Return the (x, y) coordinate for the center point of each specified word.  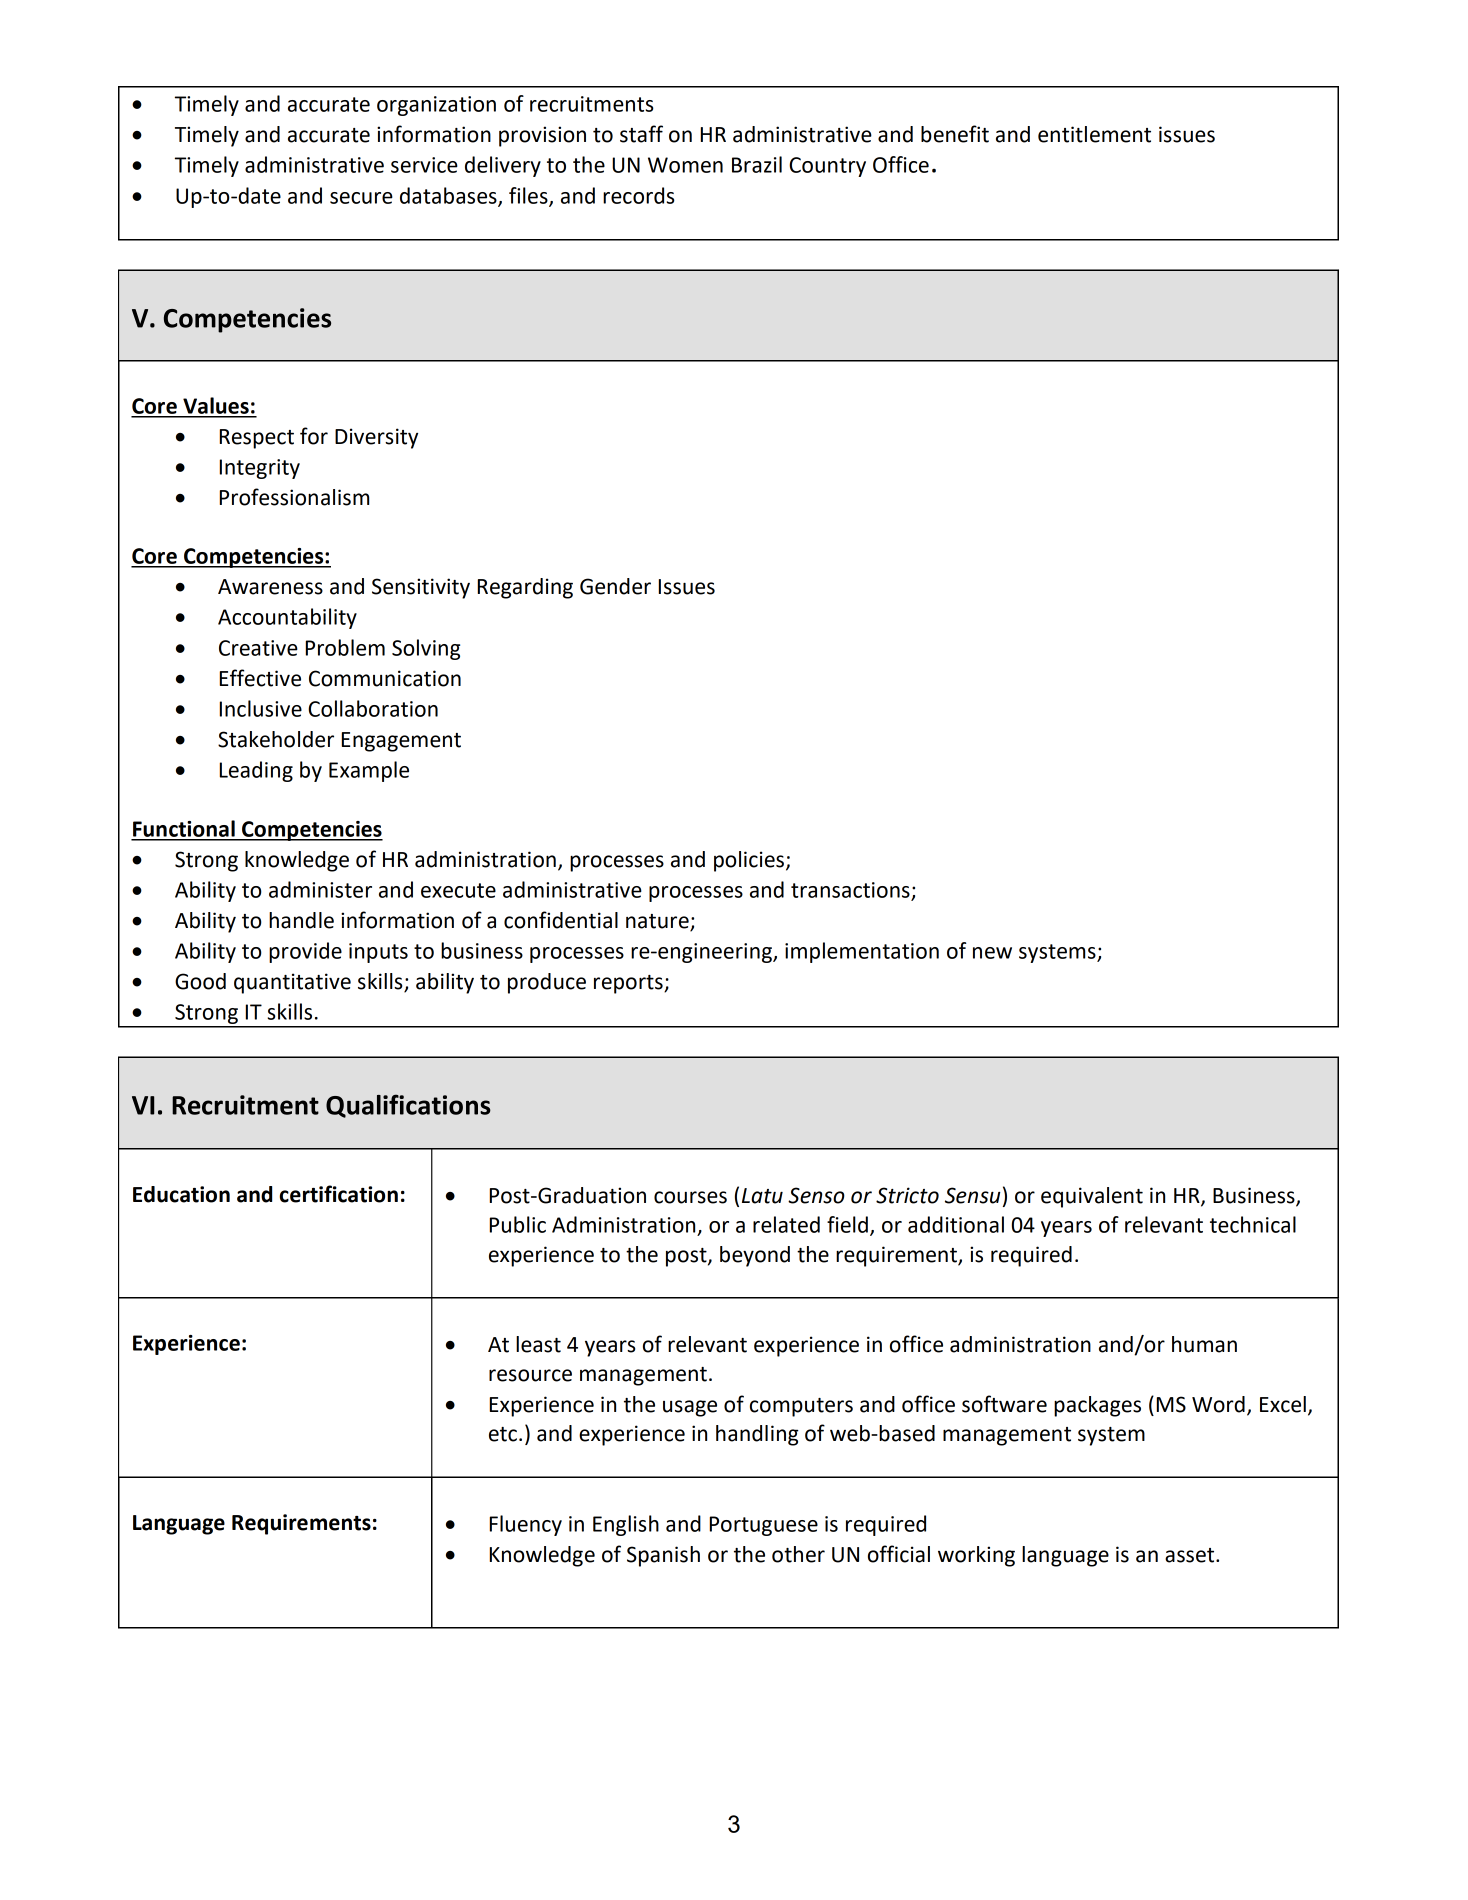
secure (361, 198)
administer (320, 889)
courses (690, 1197)
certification (339, 1194)
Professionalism (294, 497)
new (992, 953)
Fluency (526, 1525)
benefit (955, 134)
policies (749, 861)
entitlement (1094, 134)
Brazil (757, 164)
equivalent (1092, 1197)
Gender (615, 586)
